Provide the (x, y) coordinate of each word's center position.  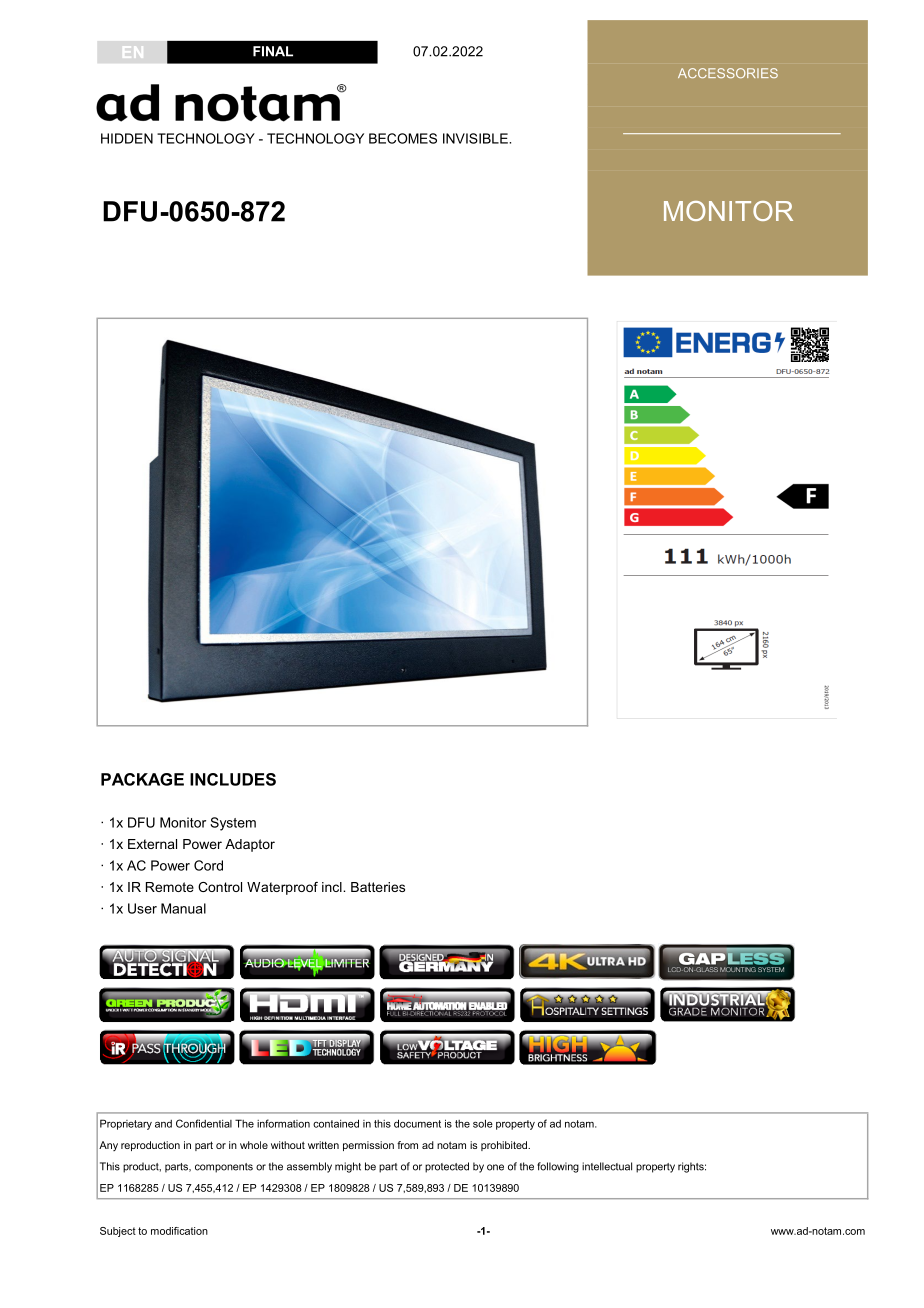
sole (483, 1123)
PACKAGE (142, 779)
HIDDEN (127, 138)
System (233, 824)
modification (179, 1231)
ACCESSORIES (728, 73)
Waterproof (282, 888)
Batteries (378, 887)
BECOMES (403, 138)
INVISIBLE (476, 138)
